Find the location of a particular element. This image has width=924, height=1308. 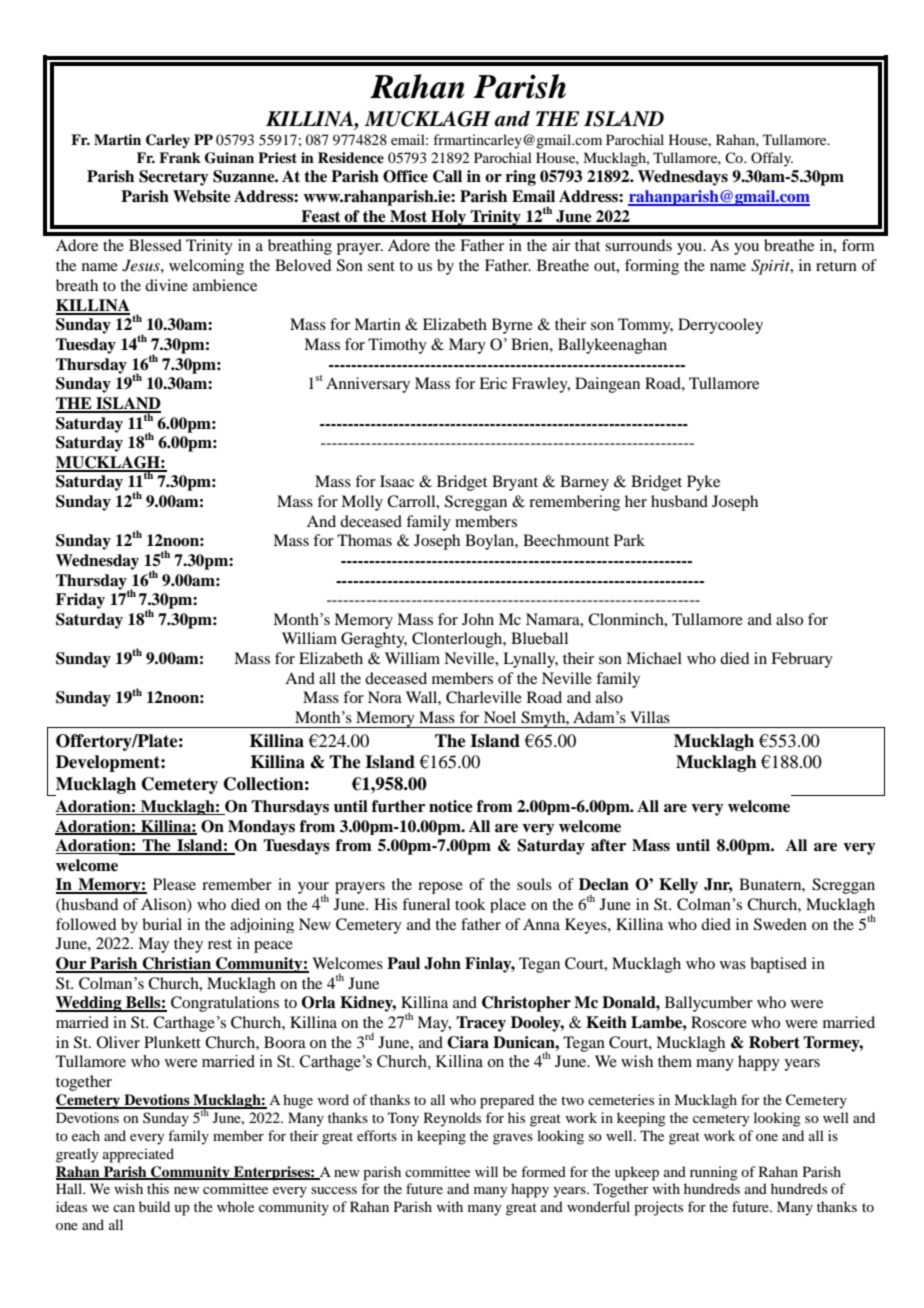

this is located at coordinates (158, 1188).
